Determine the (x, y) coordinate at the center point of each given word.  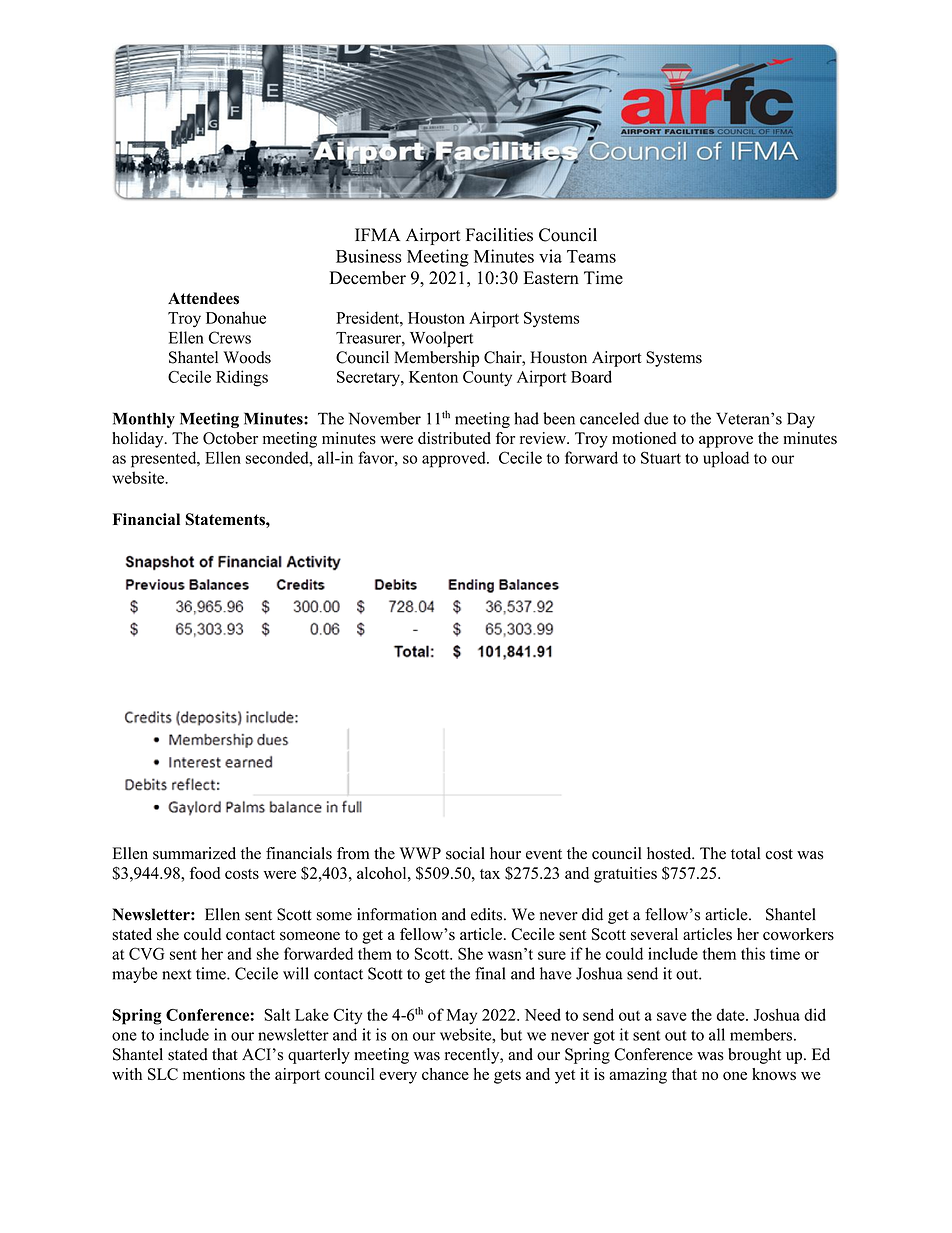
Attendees (203, 298)
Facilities (499, 235)
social (465, 853)
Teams (591, 256)
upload (726, 459)
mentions (214, 1074)
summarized (194, 853)
